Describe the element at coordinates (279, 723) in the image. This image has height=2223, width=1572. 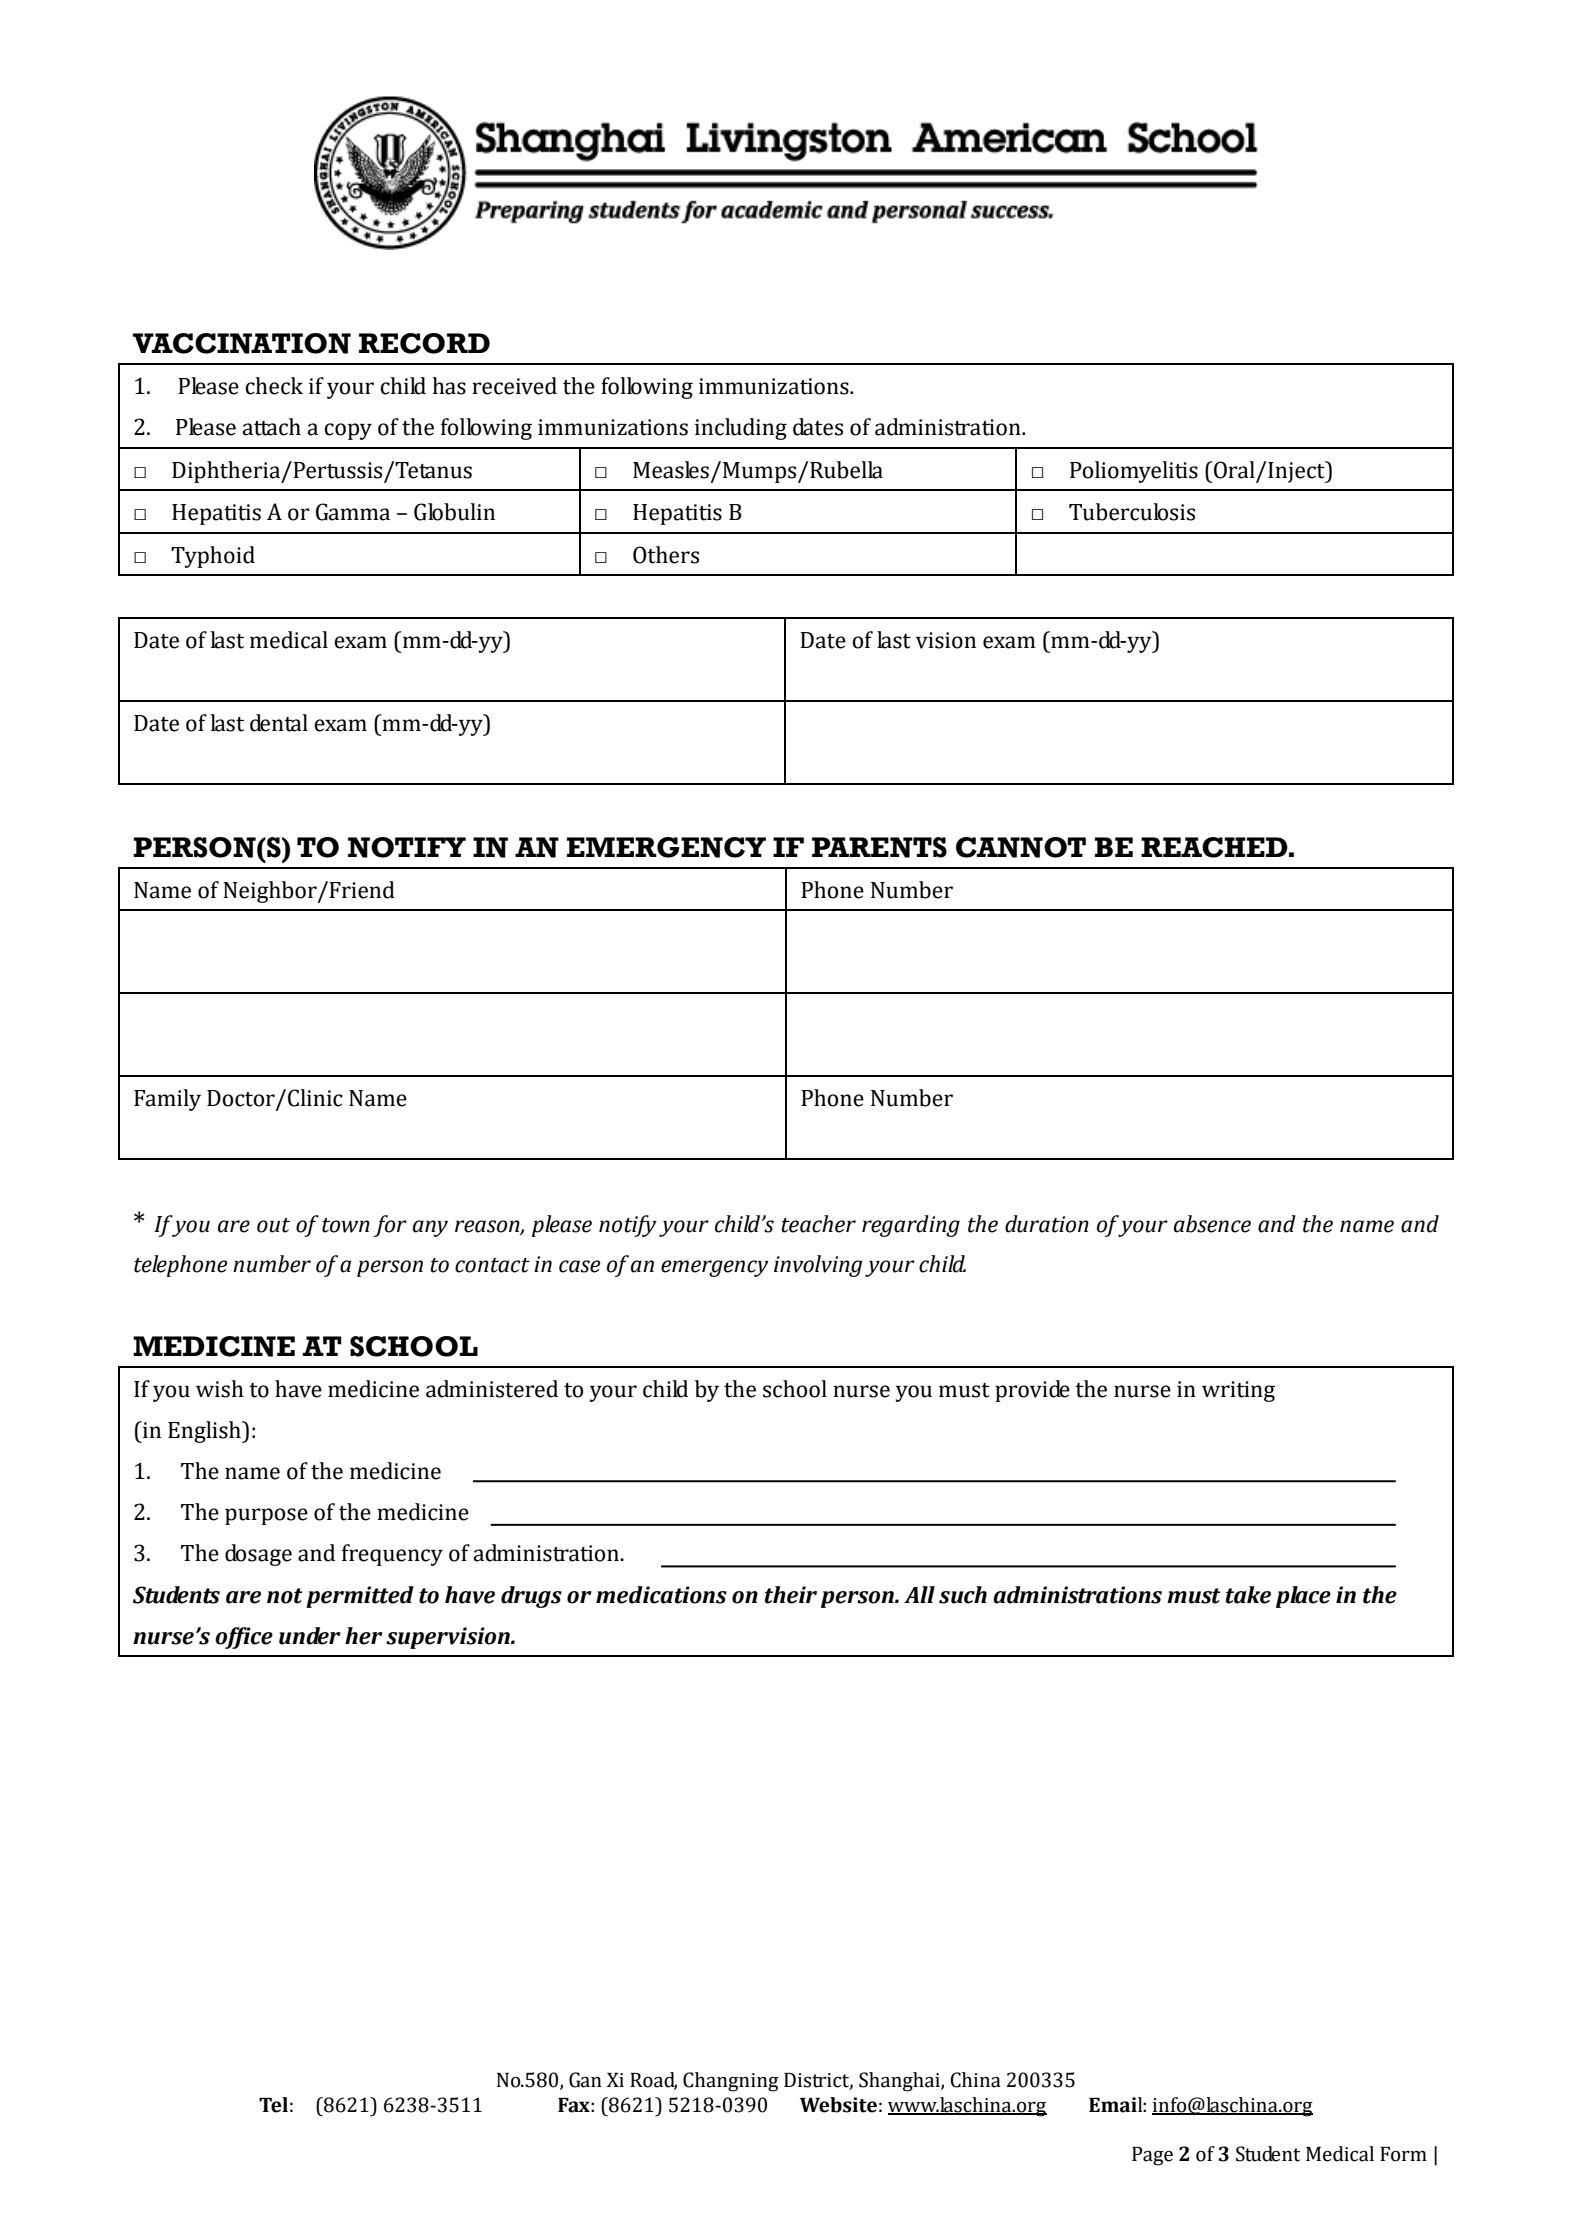
I see `dental` at that location.
